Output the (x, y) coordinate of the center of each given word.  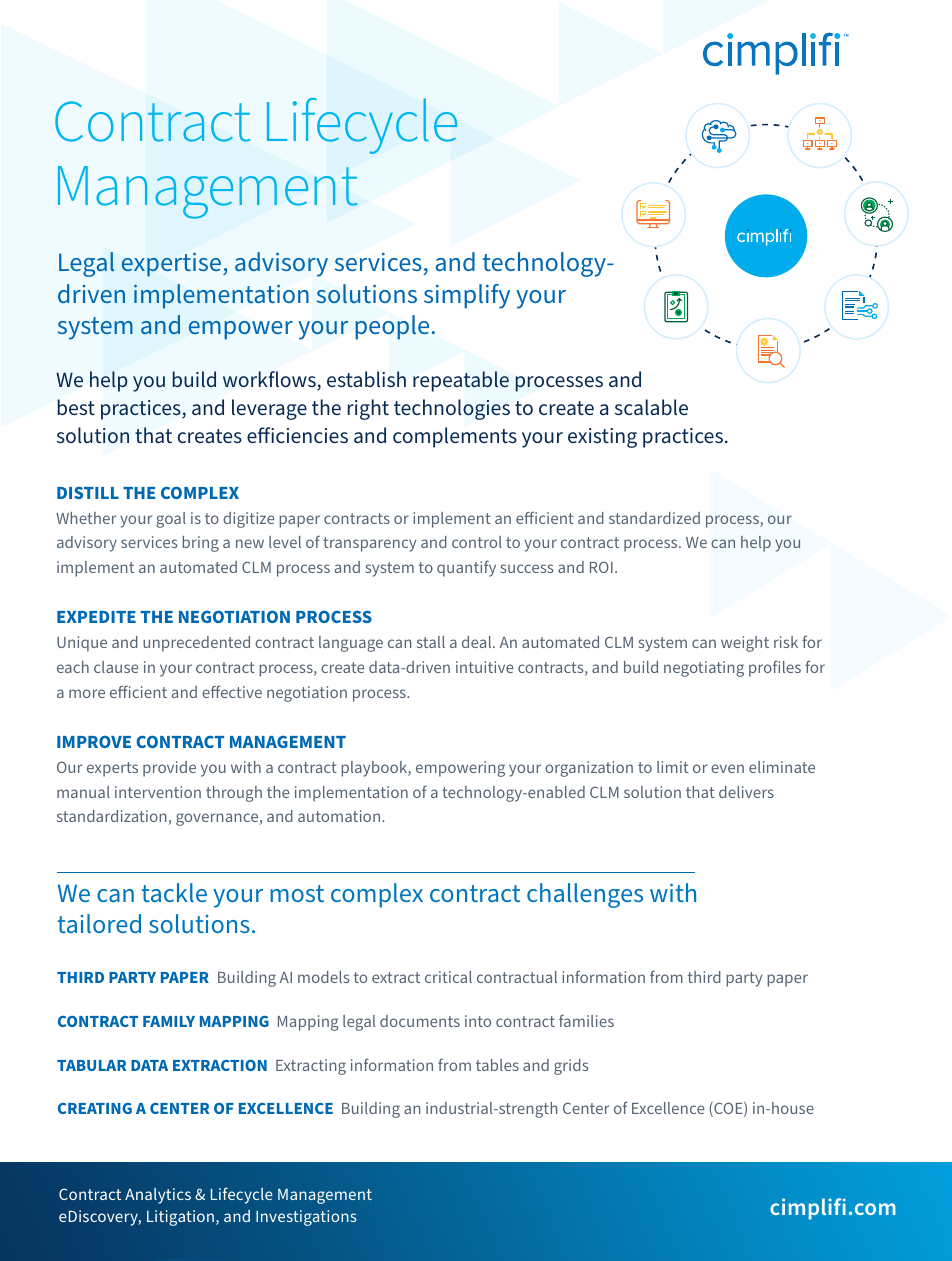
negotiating (704, 669)
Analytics (158, 1196)
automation (340, 816)
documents (420, 1021)
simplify (467, 296)
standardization (112, 816)
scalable (651, 407)
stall (431, 642)
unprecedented (196, 644)
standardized (654, 518)
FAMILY (169, 1021)
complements (455, 437)
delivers (746, 792)
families (586, 1020)
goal (171, 520)
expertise (173, 265)
